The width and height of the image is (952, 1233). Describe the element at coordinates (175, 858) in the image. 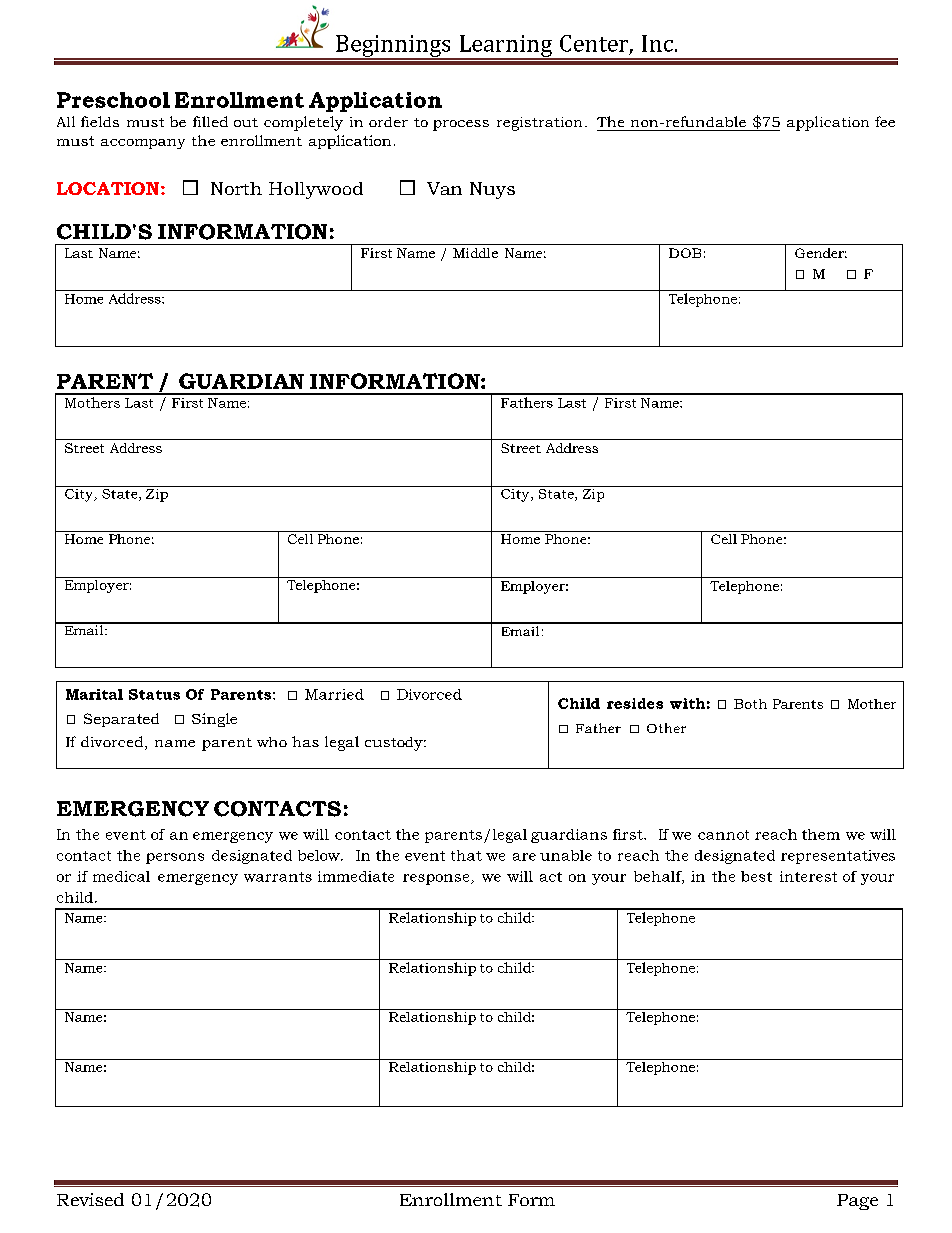

I see `persons` at that location.
